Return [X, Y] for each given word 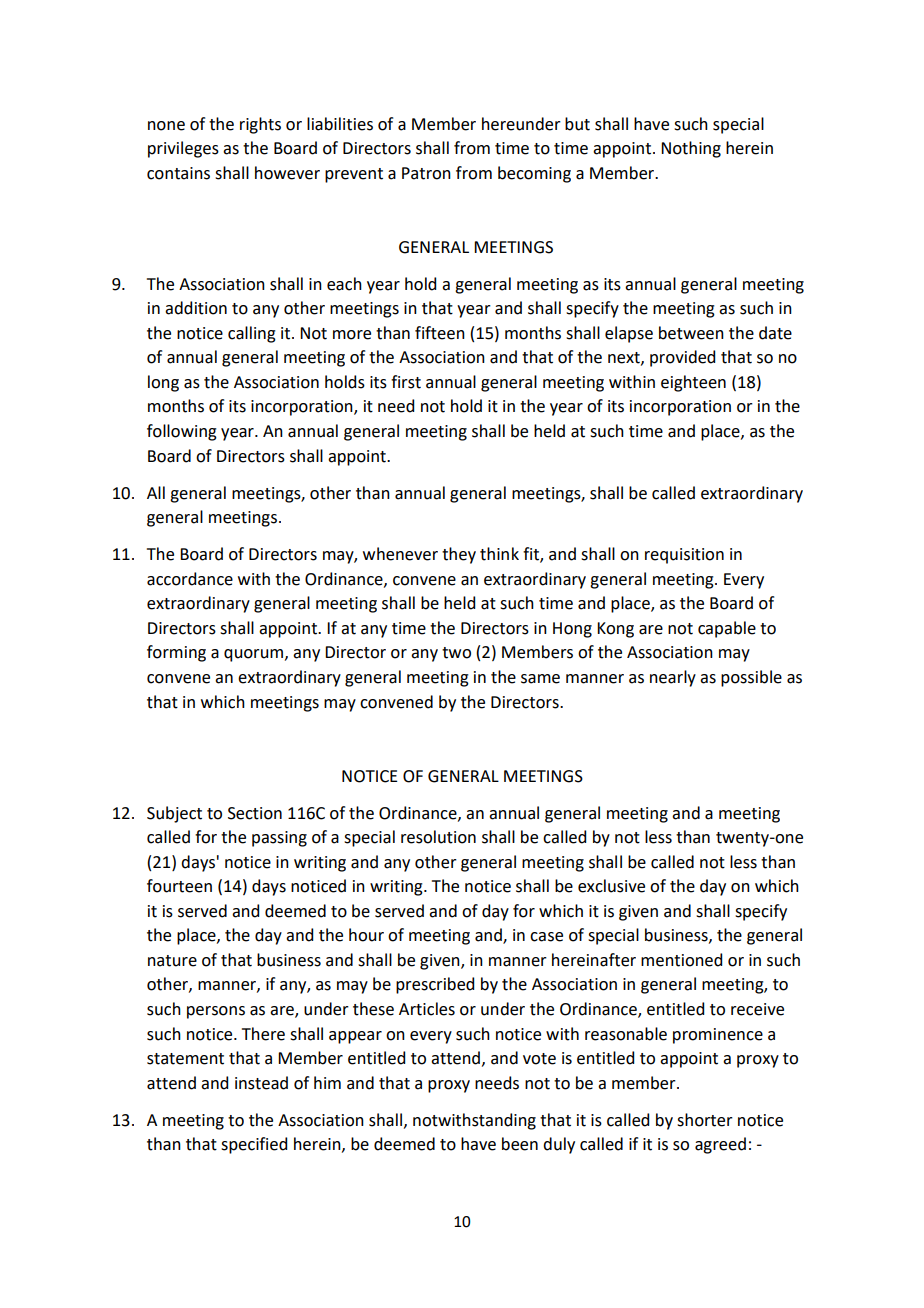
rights [260, 125]
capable [727, 629]
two [456, 653]
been [520, 1144]
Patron [426, 173]
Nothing [691, 149]
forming [176, 653]
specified [254, 1145]
